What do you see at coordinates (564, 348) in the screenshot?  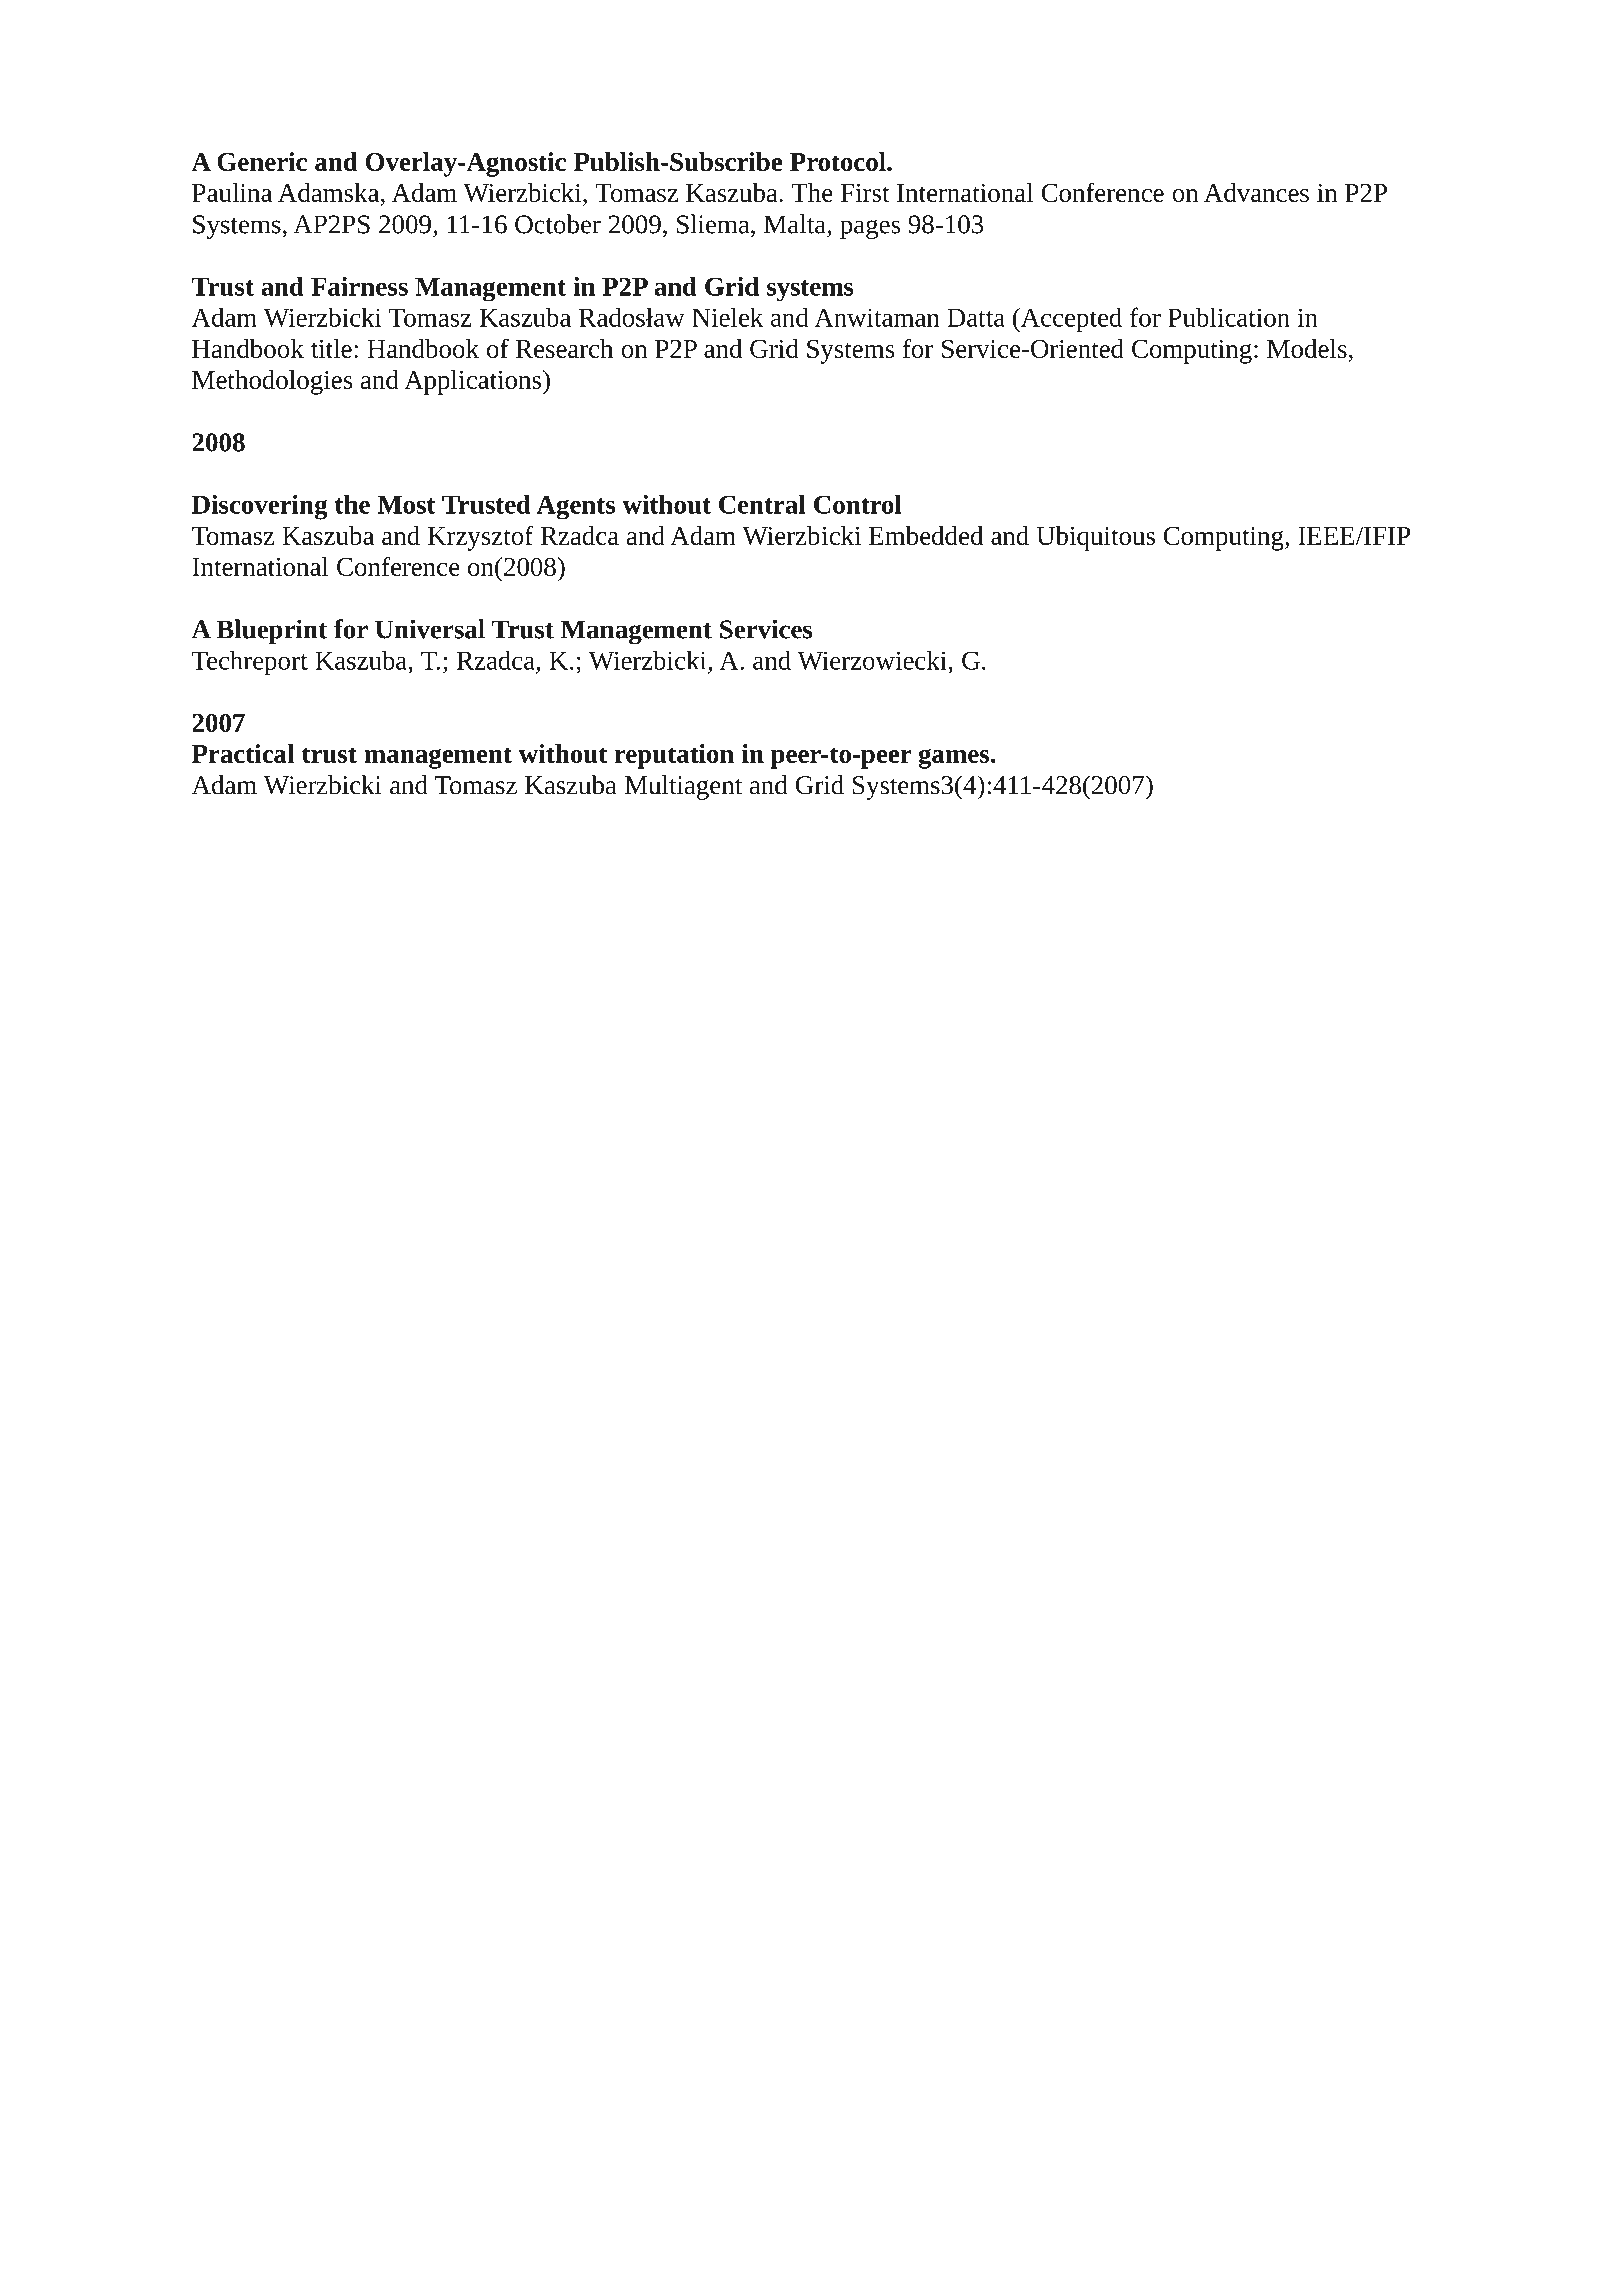 I see `Research` at bounding box center [564, 348].
